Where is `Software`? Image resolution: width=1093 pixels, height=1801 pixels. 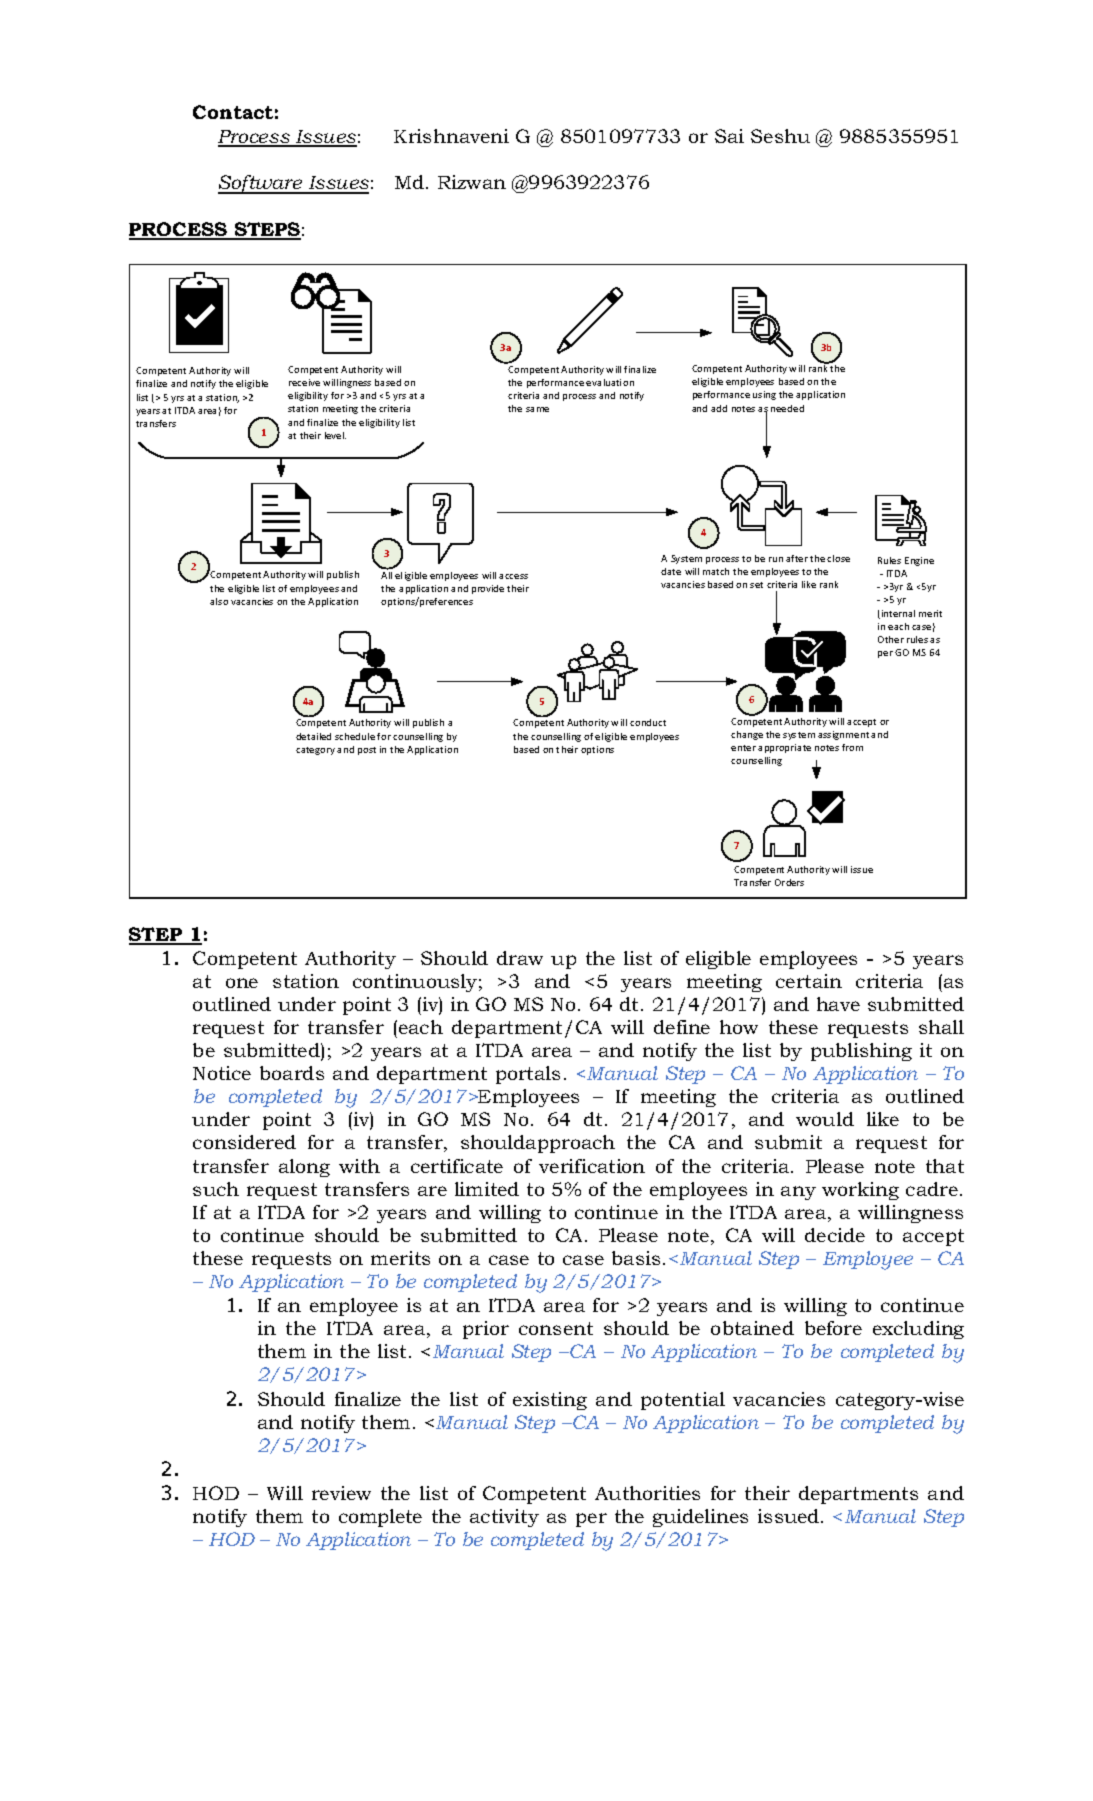
Software is located at coordinates (261, 184).
